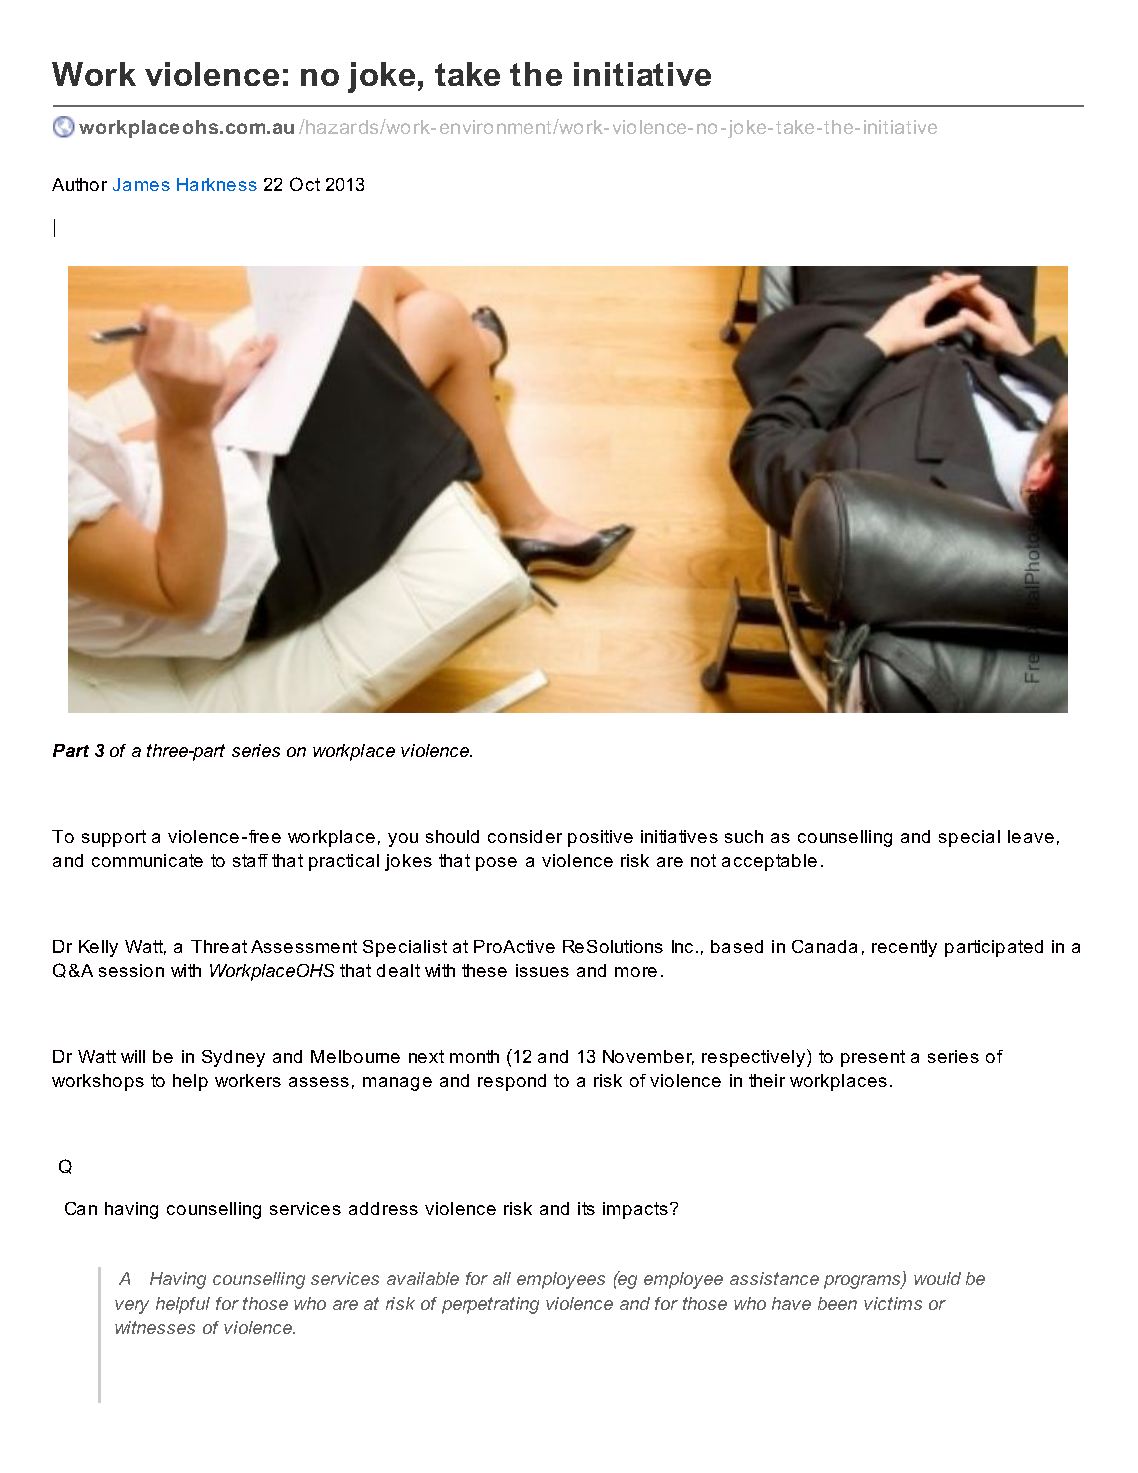 The width and height of the screenshot is (1138, 1473). I want to click on very, so click(132, 1307).
